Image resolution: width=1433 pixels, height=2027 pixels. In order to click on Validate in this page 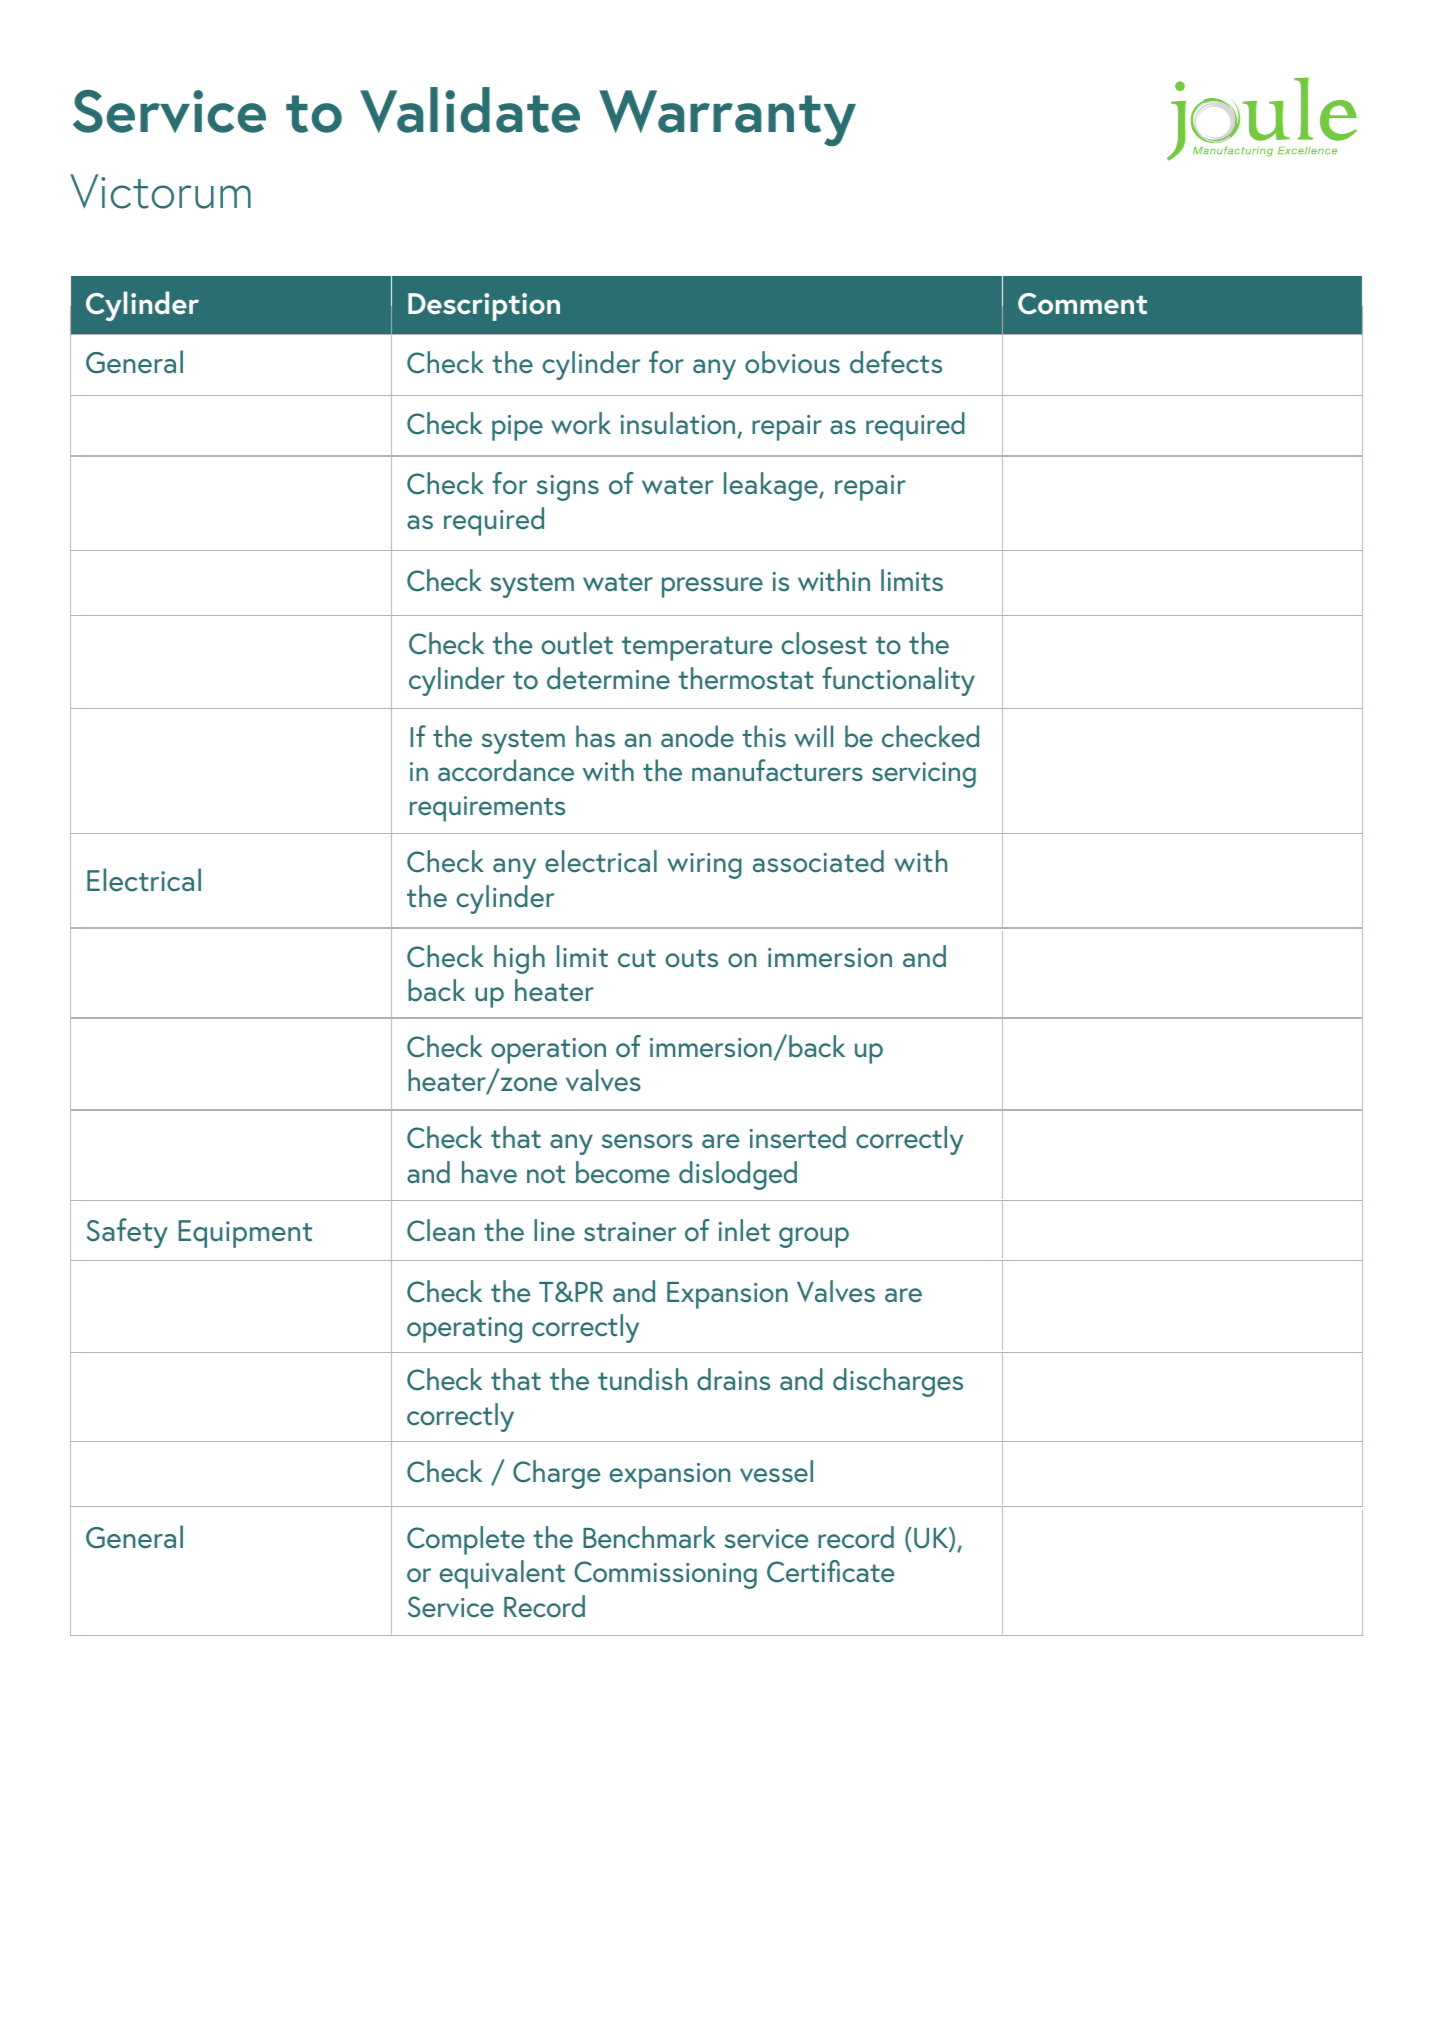, I will do `click(470, 110)`.
